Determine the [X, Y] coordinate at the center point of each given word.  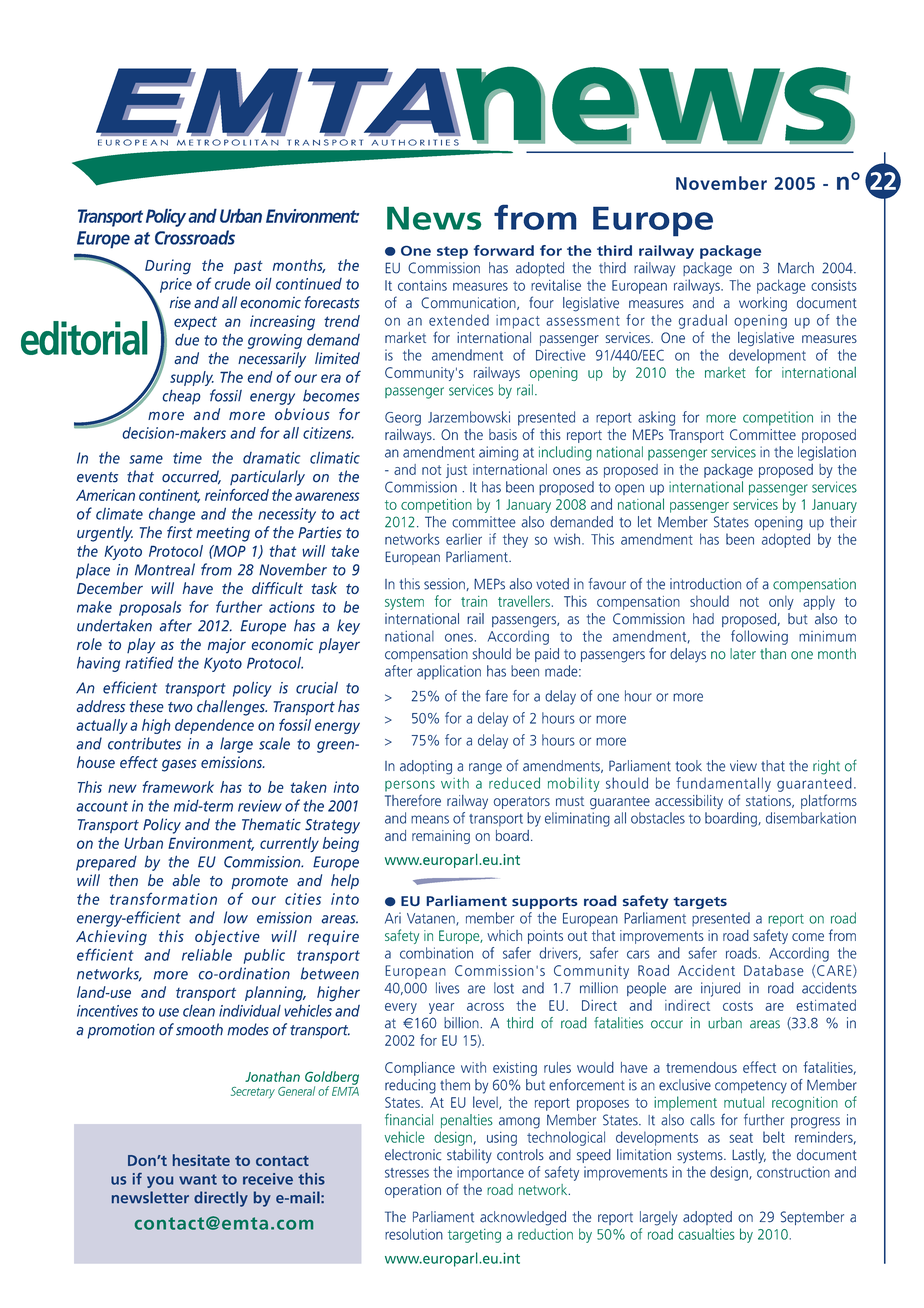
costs [738, 1006]
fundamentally [723, 784]
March [796, 268]
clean [199, 1011]
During [168, 267]
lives [448, 988]
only [781, 602]
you [160, 1182]
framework [178, 787]
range [485, 769]
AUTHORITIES [415, 142]
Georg [403, 419]
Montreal [165, 569]
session [445, 584]
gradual [703, 321]
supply [192, 378]
